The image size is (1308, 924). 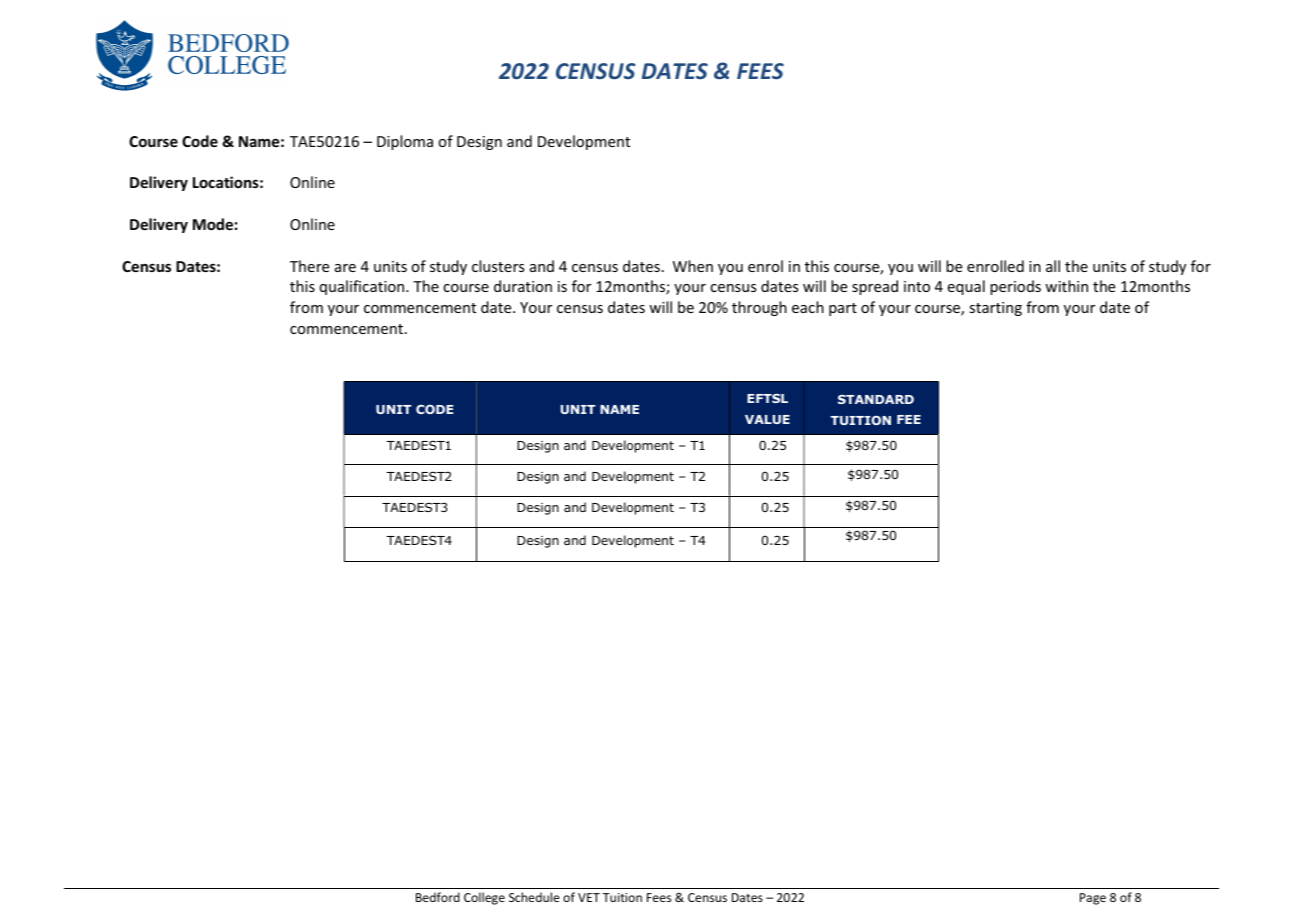 What do you see at coordinates (995, 309) in the screenshot?
I see `starting` at bounding box center [995, 309].
